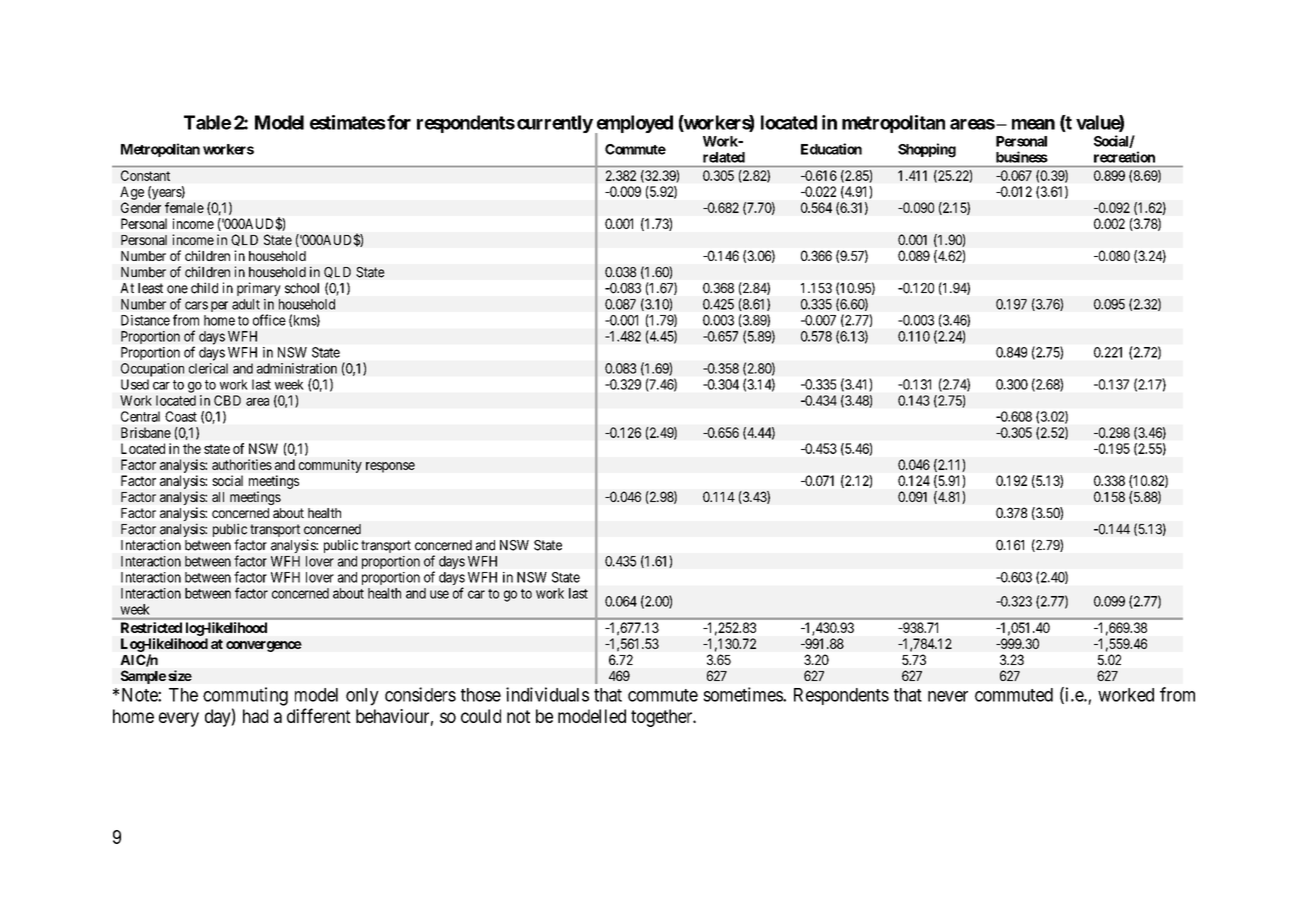  Describe the element at coordinates (948, 696) in the screenshot. I see `never` at that location.
